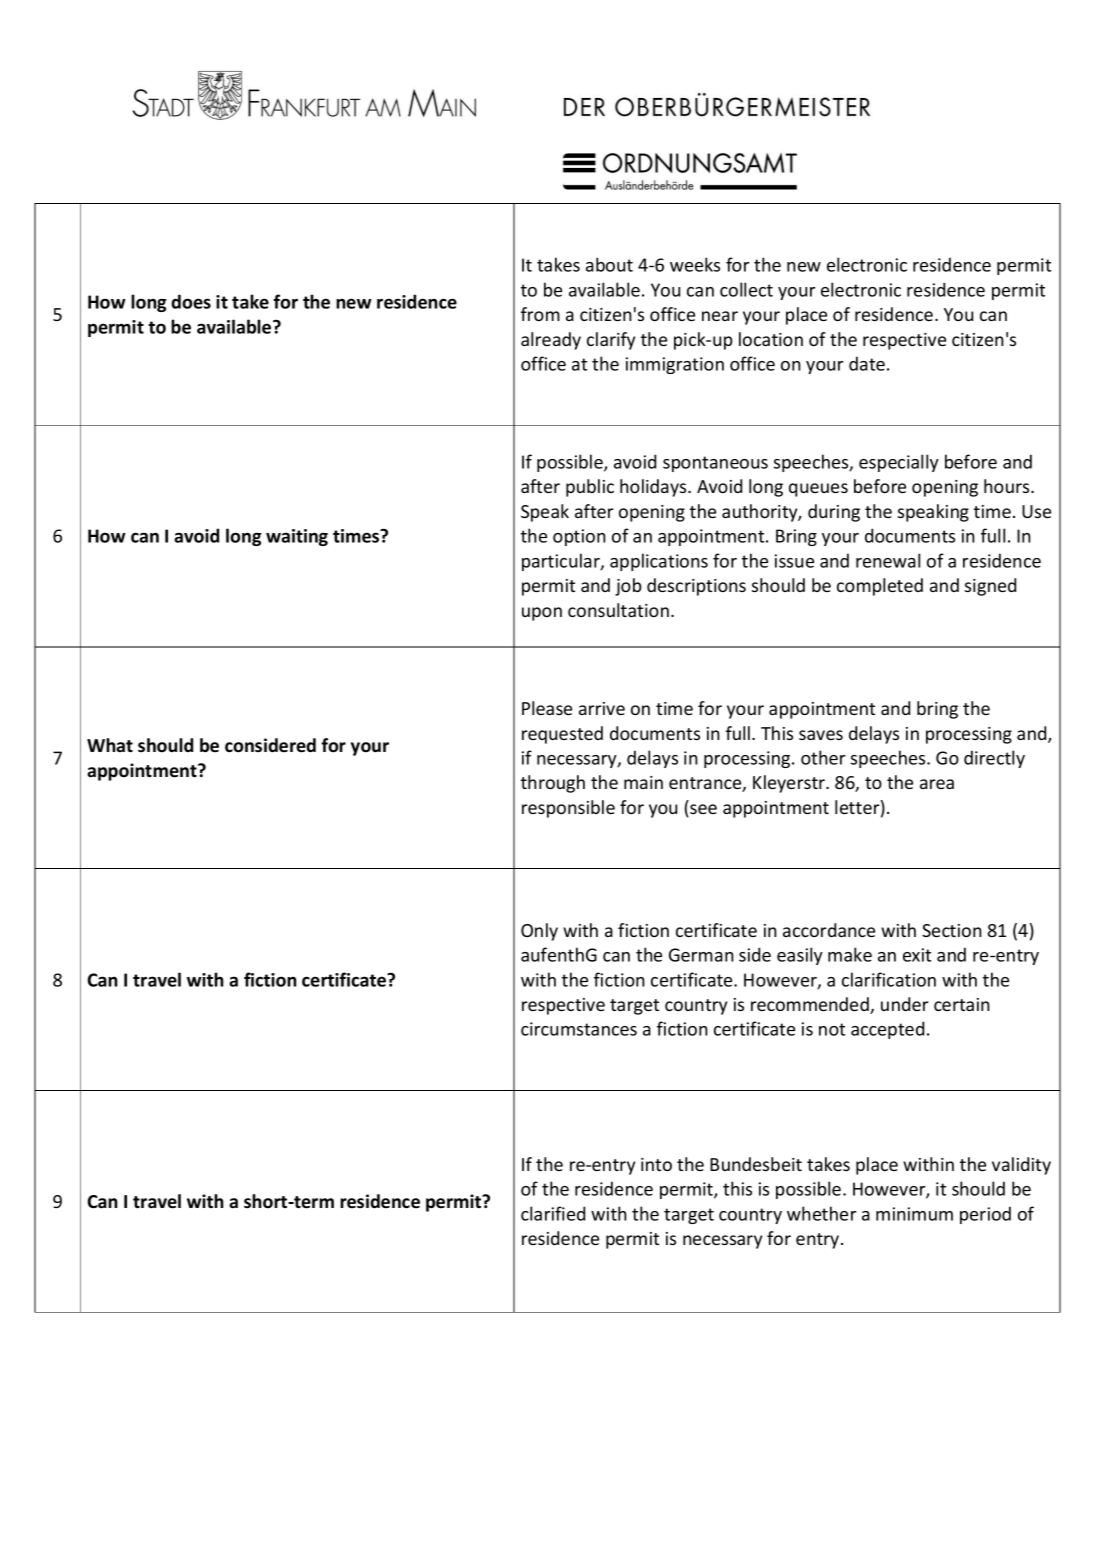  What do you see at coordinates (553, 1213) in the screenshot?
I see `clarified` at bounding box center [553, 1213].
